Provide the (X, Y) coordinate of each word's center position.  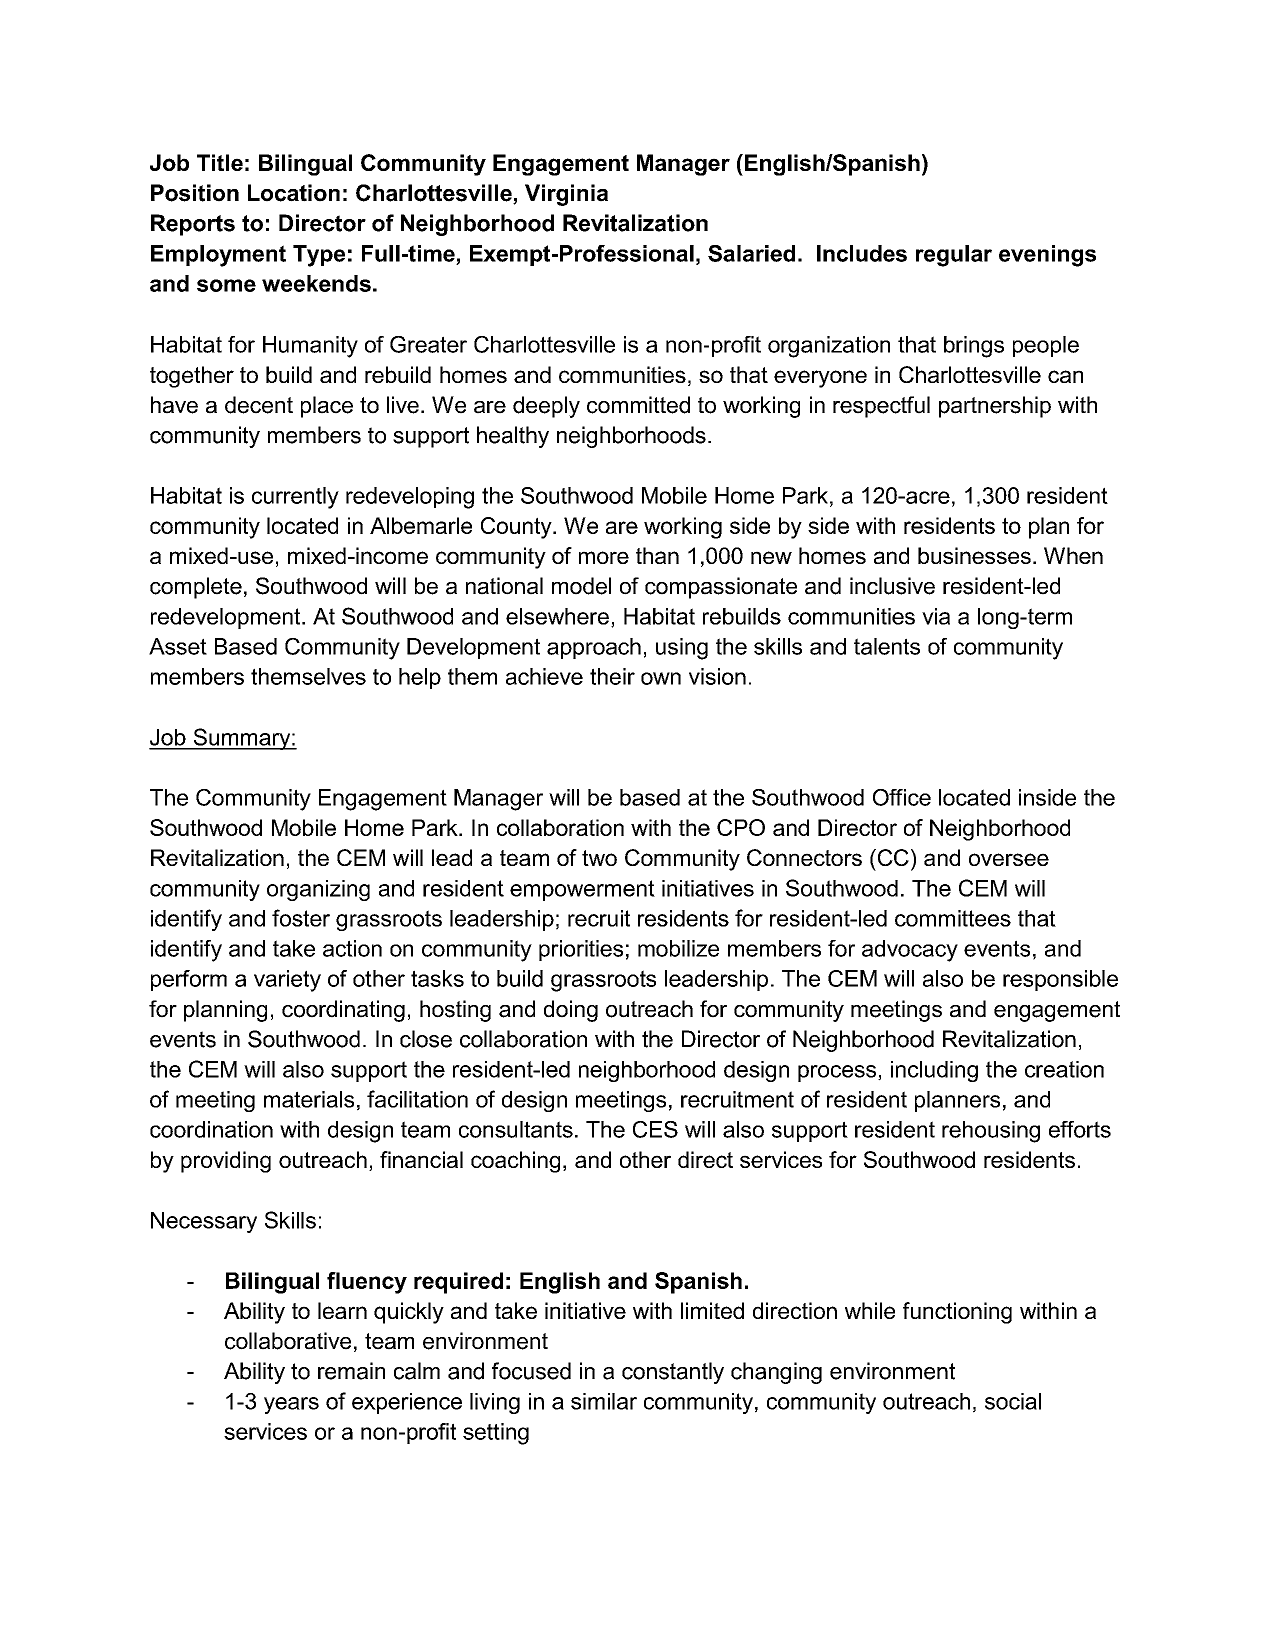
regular (954, 256)
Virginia (566, 195)
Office (902, 797)
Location (294, 193)
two (599, 858)
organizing (318, 890)
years (291, 1405)
